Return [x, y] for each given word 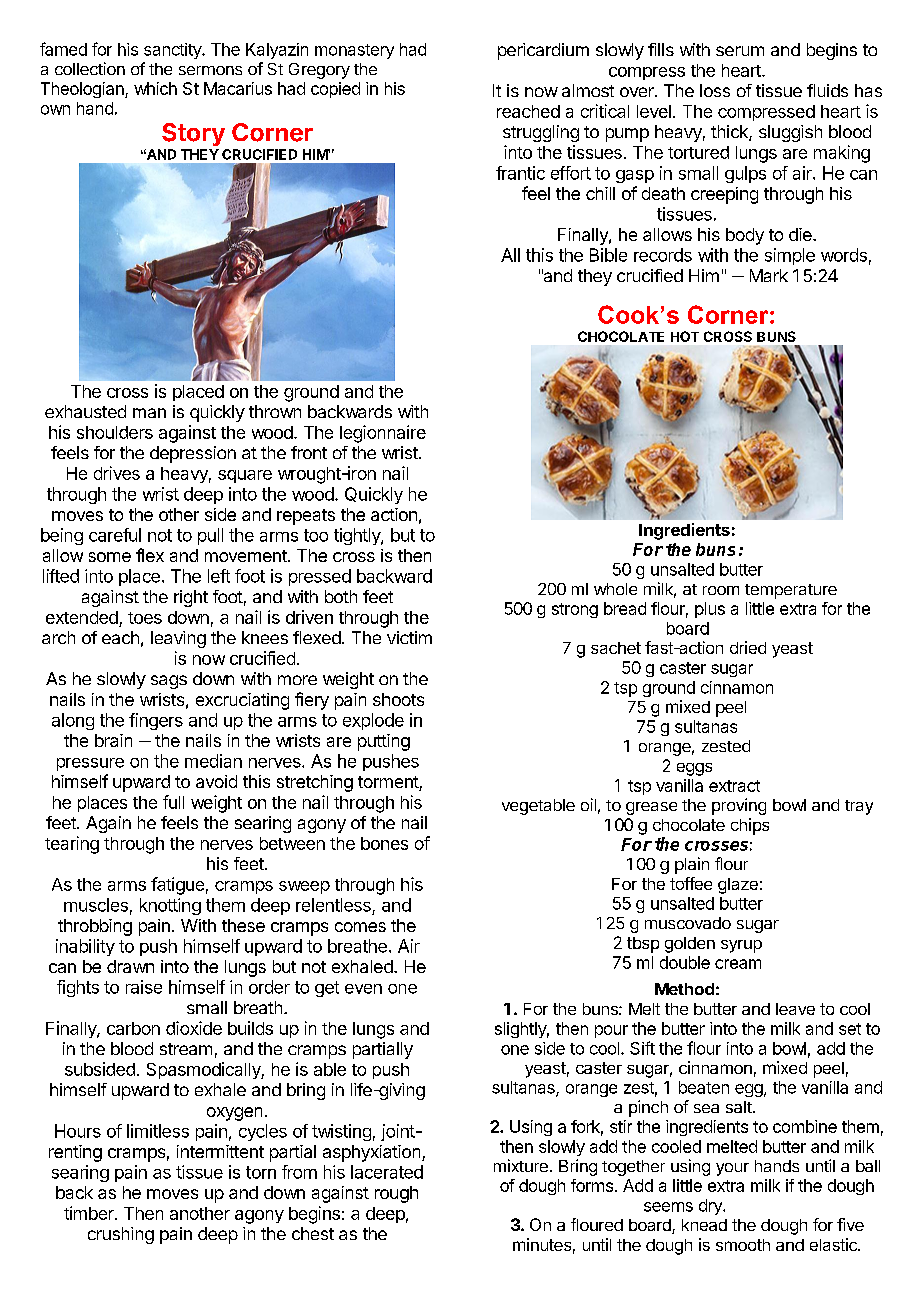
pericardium [543, 51]
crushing [121, 1235]
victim [409, 637]
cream [738, 964]
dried [748, 647]
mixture [521, 1165]
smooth [743, 1245]
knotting [170, 906]
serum [740, 51]
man [149, 413]
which [155, 88]
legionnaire [383, 434]
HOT [685, 336]
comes [360, 927]
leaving [178, 639]
